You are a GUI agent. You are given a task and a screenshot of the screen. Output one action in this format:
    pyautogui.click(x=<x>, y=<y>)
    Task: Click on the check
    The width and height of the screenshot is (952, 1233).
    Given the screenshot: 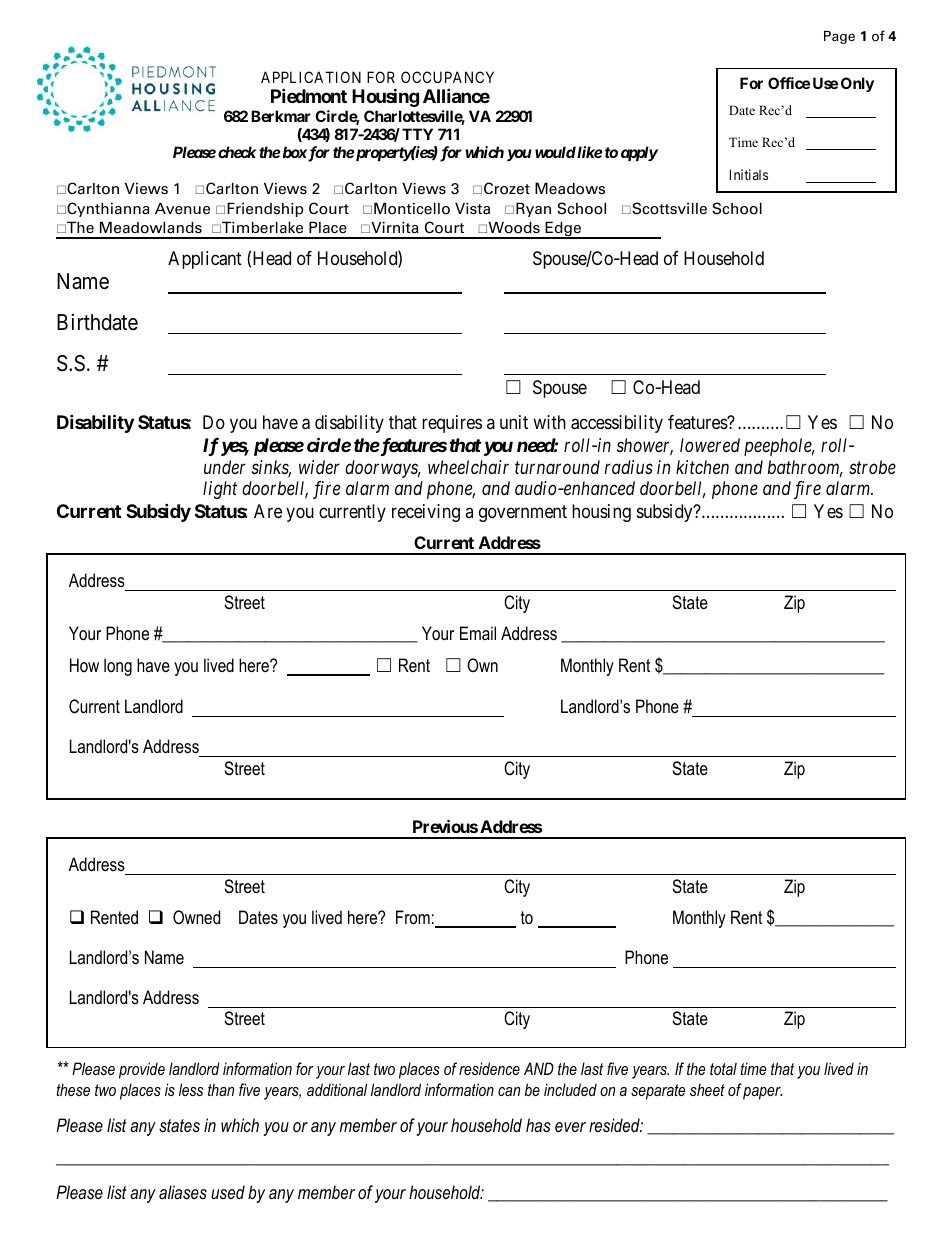 What is the action you would take?
    pyautogui.click(x=237, y=152)
